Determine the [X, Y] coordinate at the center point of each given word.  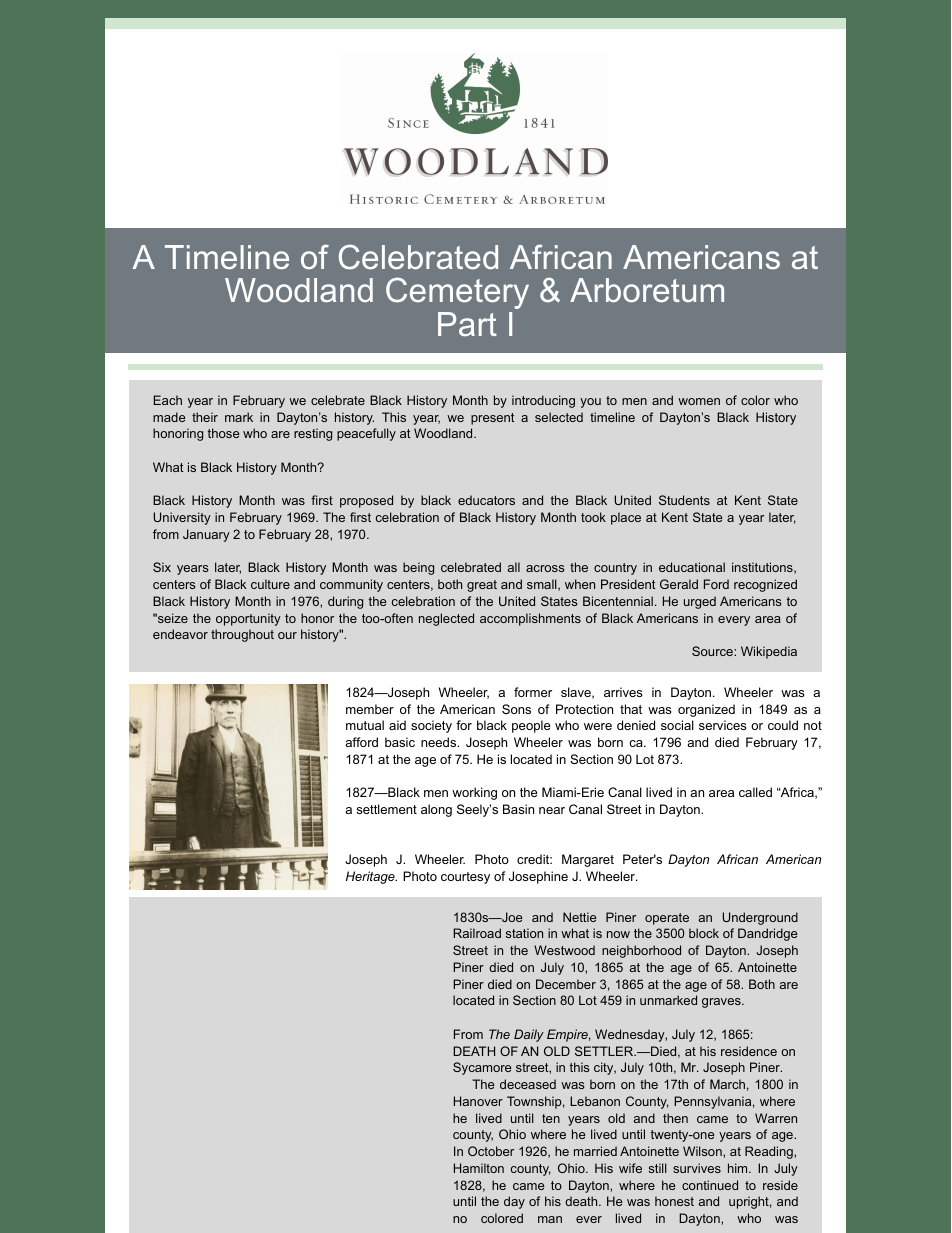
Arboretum [647, 290]
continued [710, 1185]
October [491, 1151]
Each [168, 400]
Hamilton [479, 1168]
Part [467, 324]
